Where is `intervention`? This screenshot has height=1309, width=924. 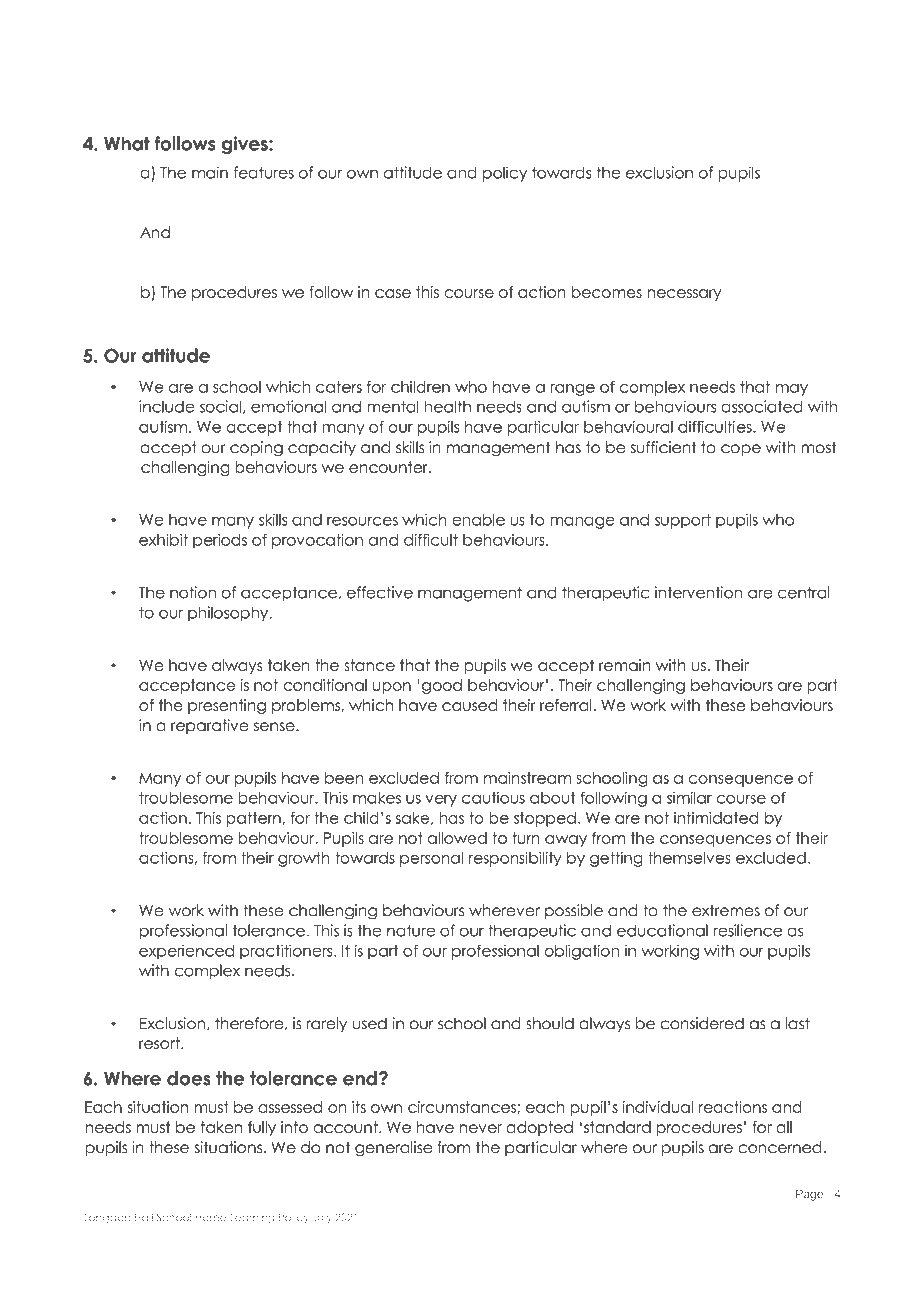 intervention is located at coordinates (698, 592).
